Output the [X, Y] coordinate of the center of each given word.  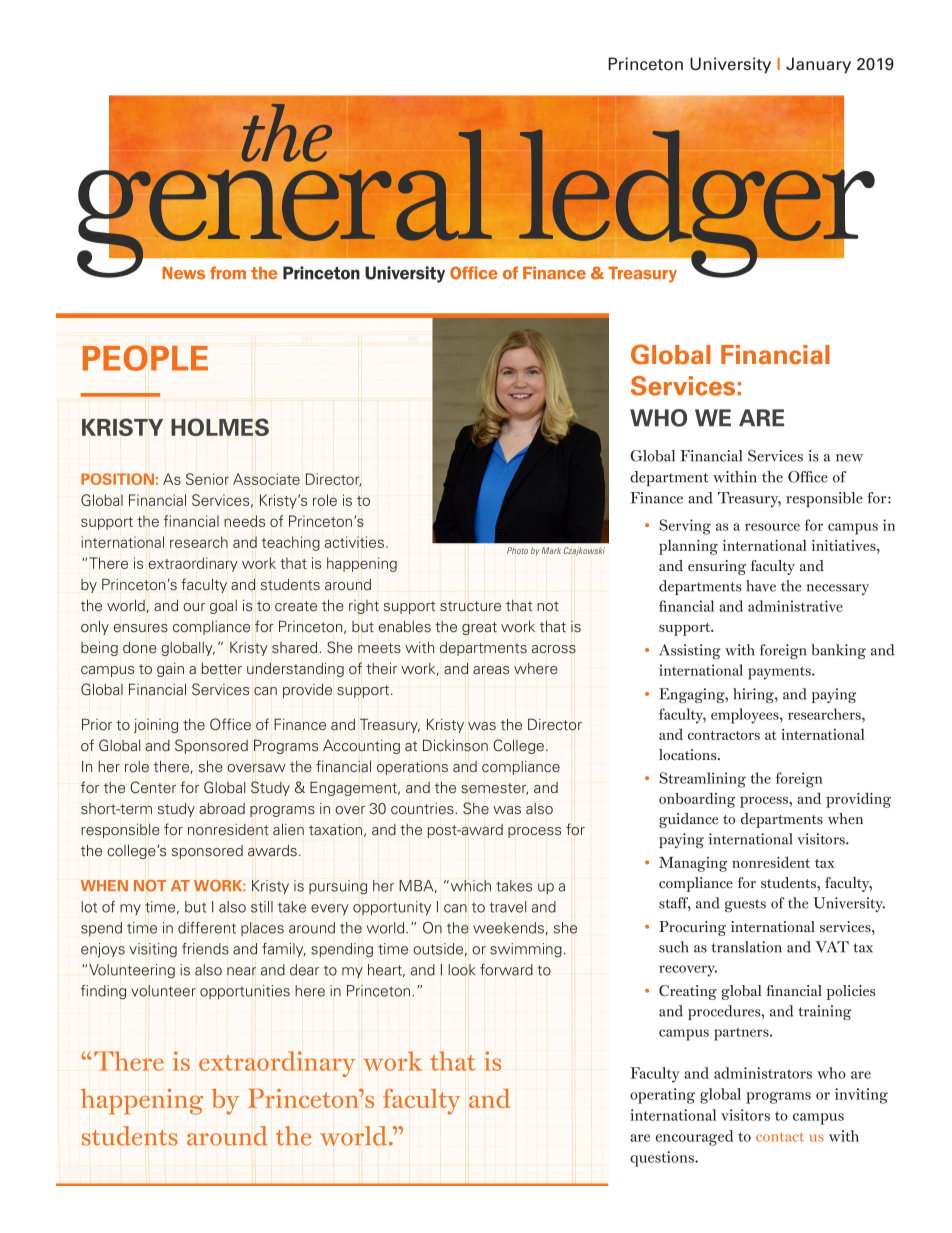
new [849, 458]
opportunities [245, 992]
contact [780, 1137]
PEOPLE [145, 358]
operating [662, 1096]
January [818, 65]
